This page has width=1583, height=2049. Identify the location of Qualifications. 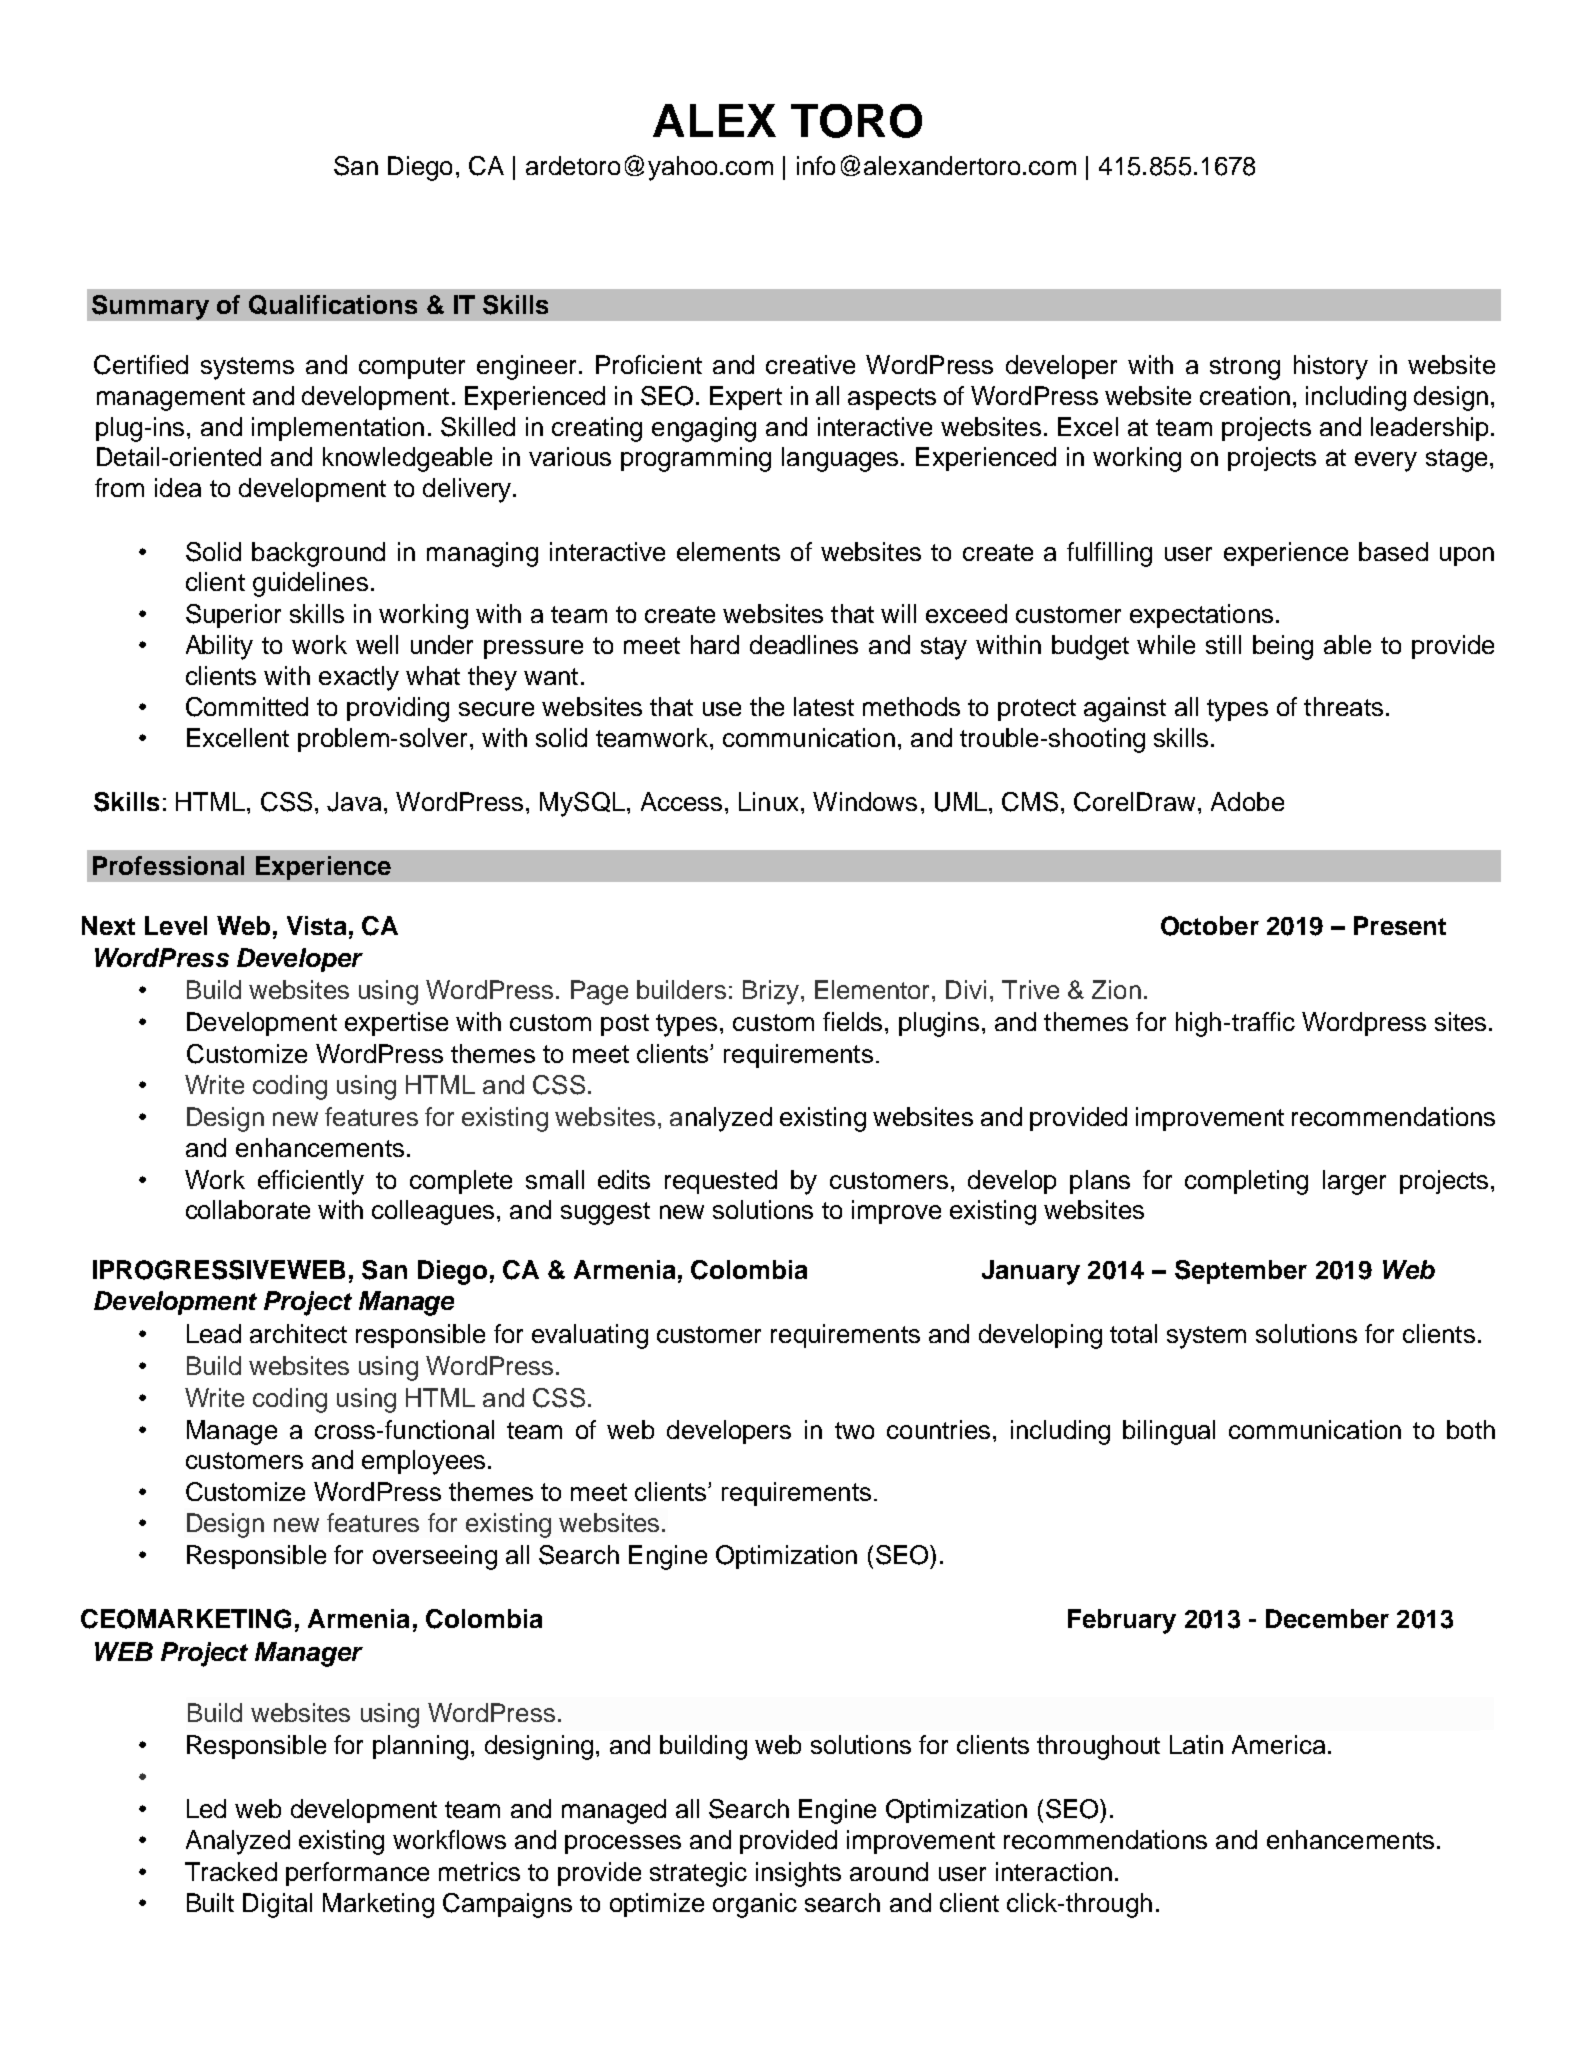
(333, 305).
